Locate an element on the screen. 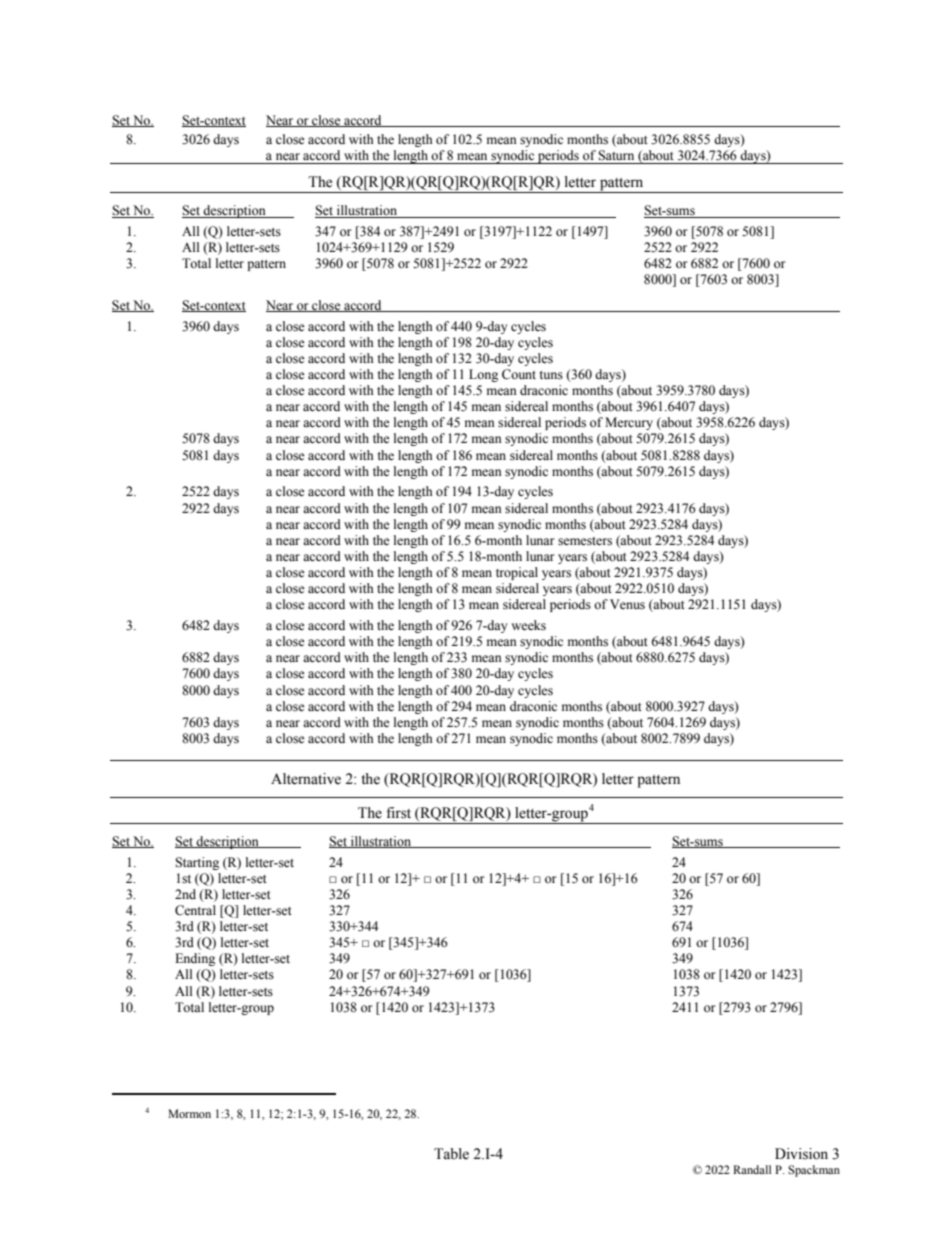 Image resolution: width=952 pixels, height=1233 pixels. Mercury is located at coordinates (629, 423).
